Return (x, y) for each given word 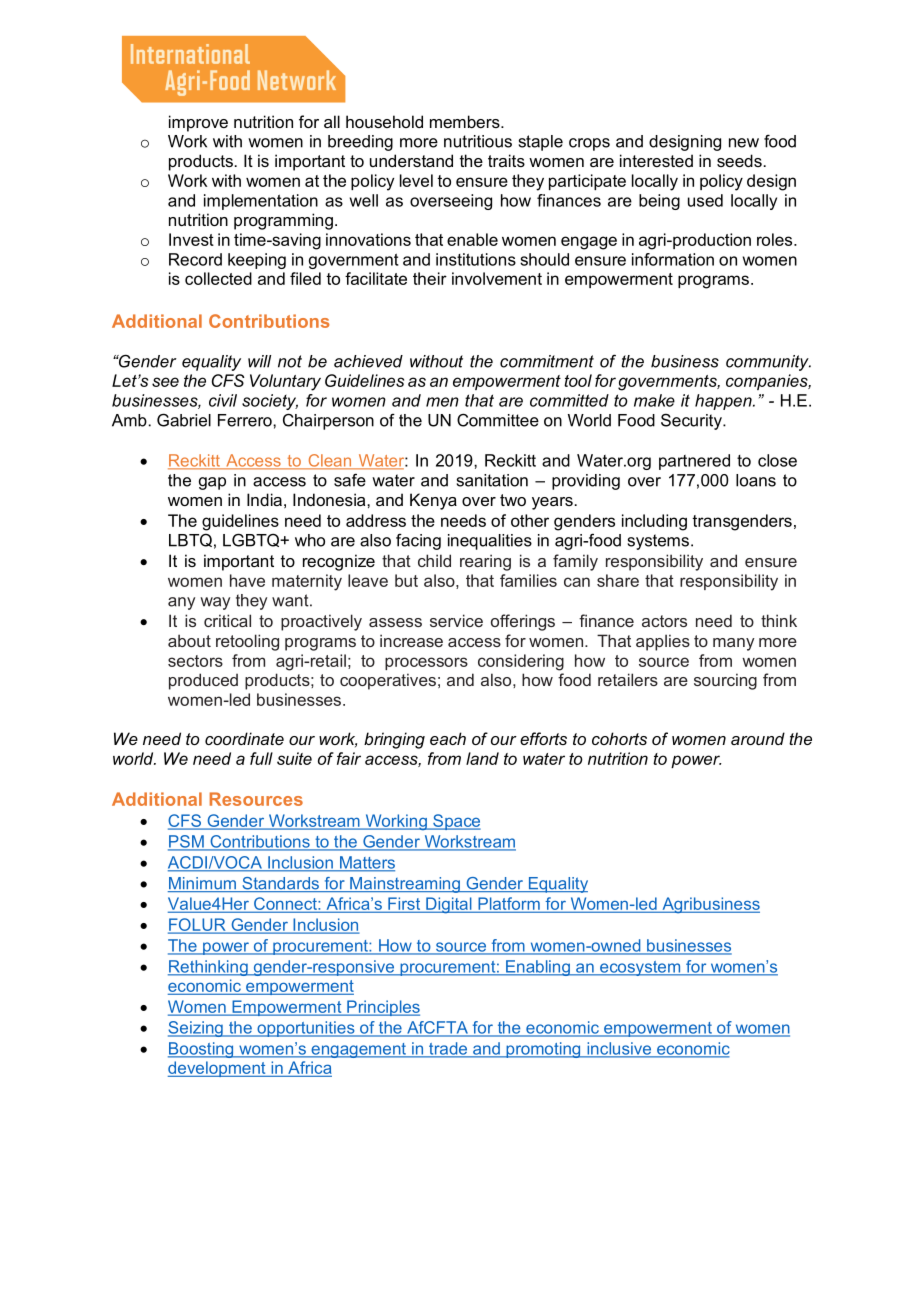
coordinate (244, 738)
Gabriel (184, 420)
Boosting (202, 1050)
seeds (739, 160)
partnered (694, 462)
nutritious (478, 141)
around (758, 738)
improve (198, 123)
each (448, 738)
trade (448, 1049)
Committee (498, 420)
